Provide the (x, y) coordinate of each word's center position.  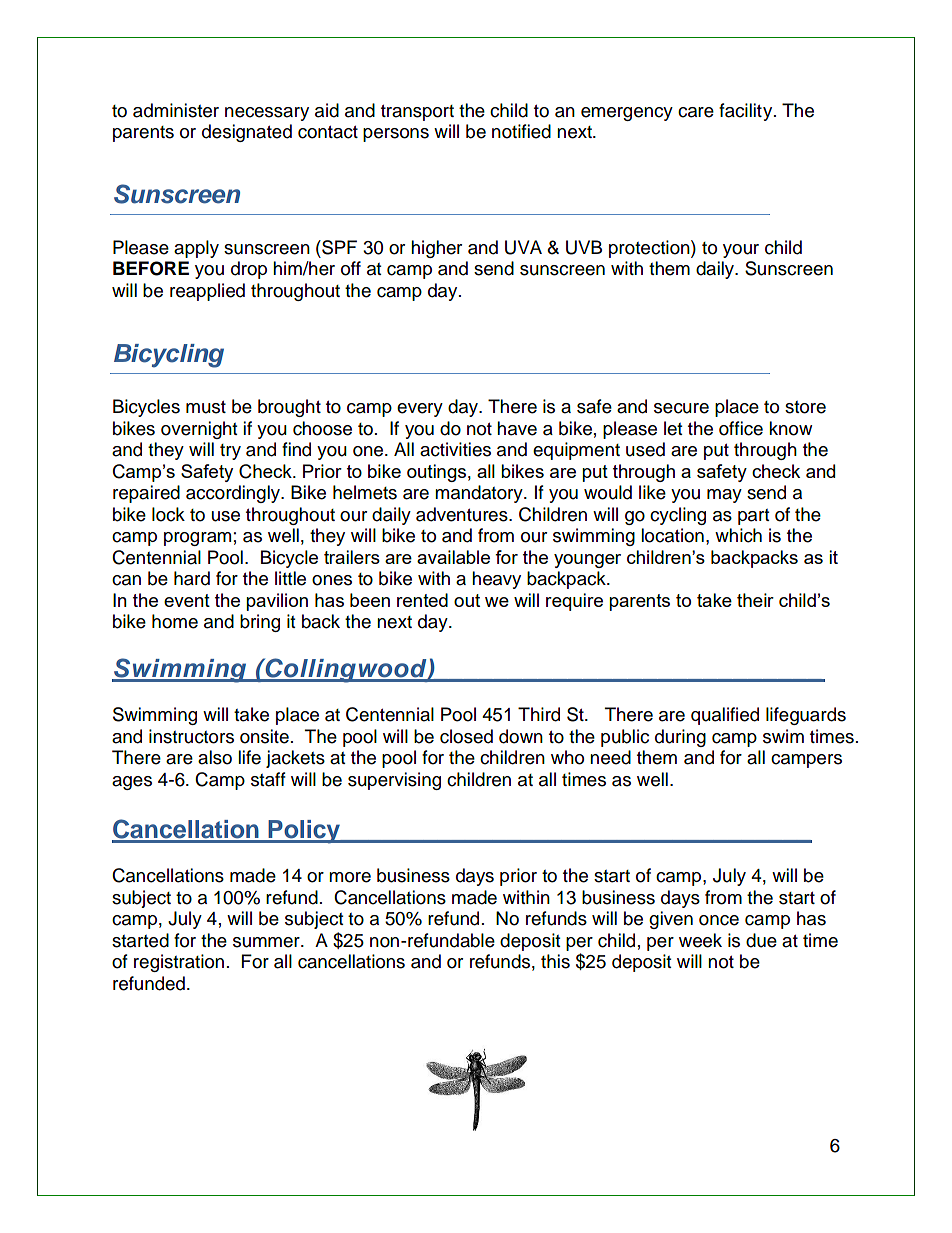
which (738, 535)
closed (466, 736)
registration (179, 963)
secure (681, 408)
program (197, 539)
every (420, 410)
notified (521, 131)
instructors (191, 736)
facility (747, 112)
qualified (725, 716)
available (453, 557)
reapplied (207, 292)
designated (247, 133)
